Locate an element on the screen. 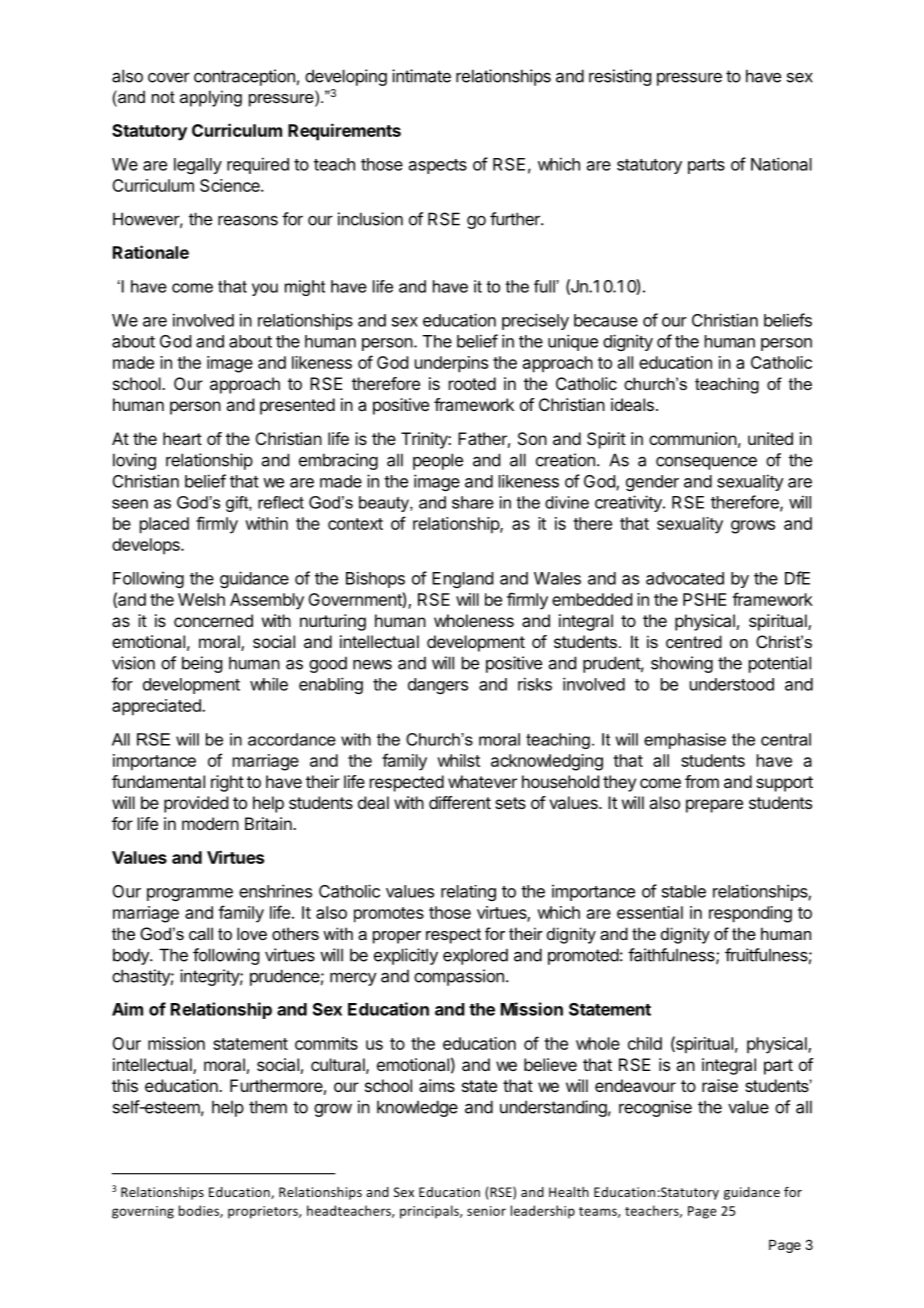 The height and width of the screenshot is (1308, 924). being is located at coordinates (202, 664).
